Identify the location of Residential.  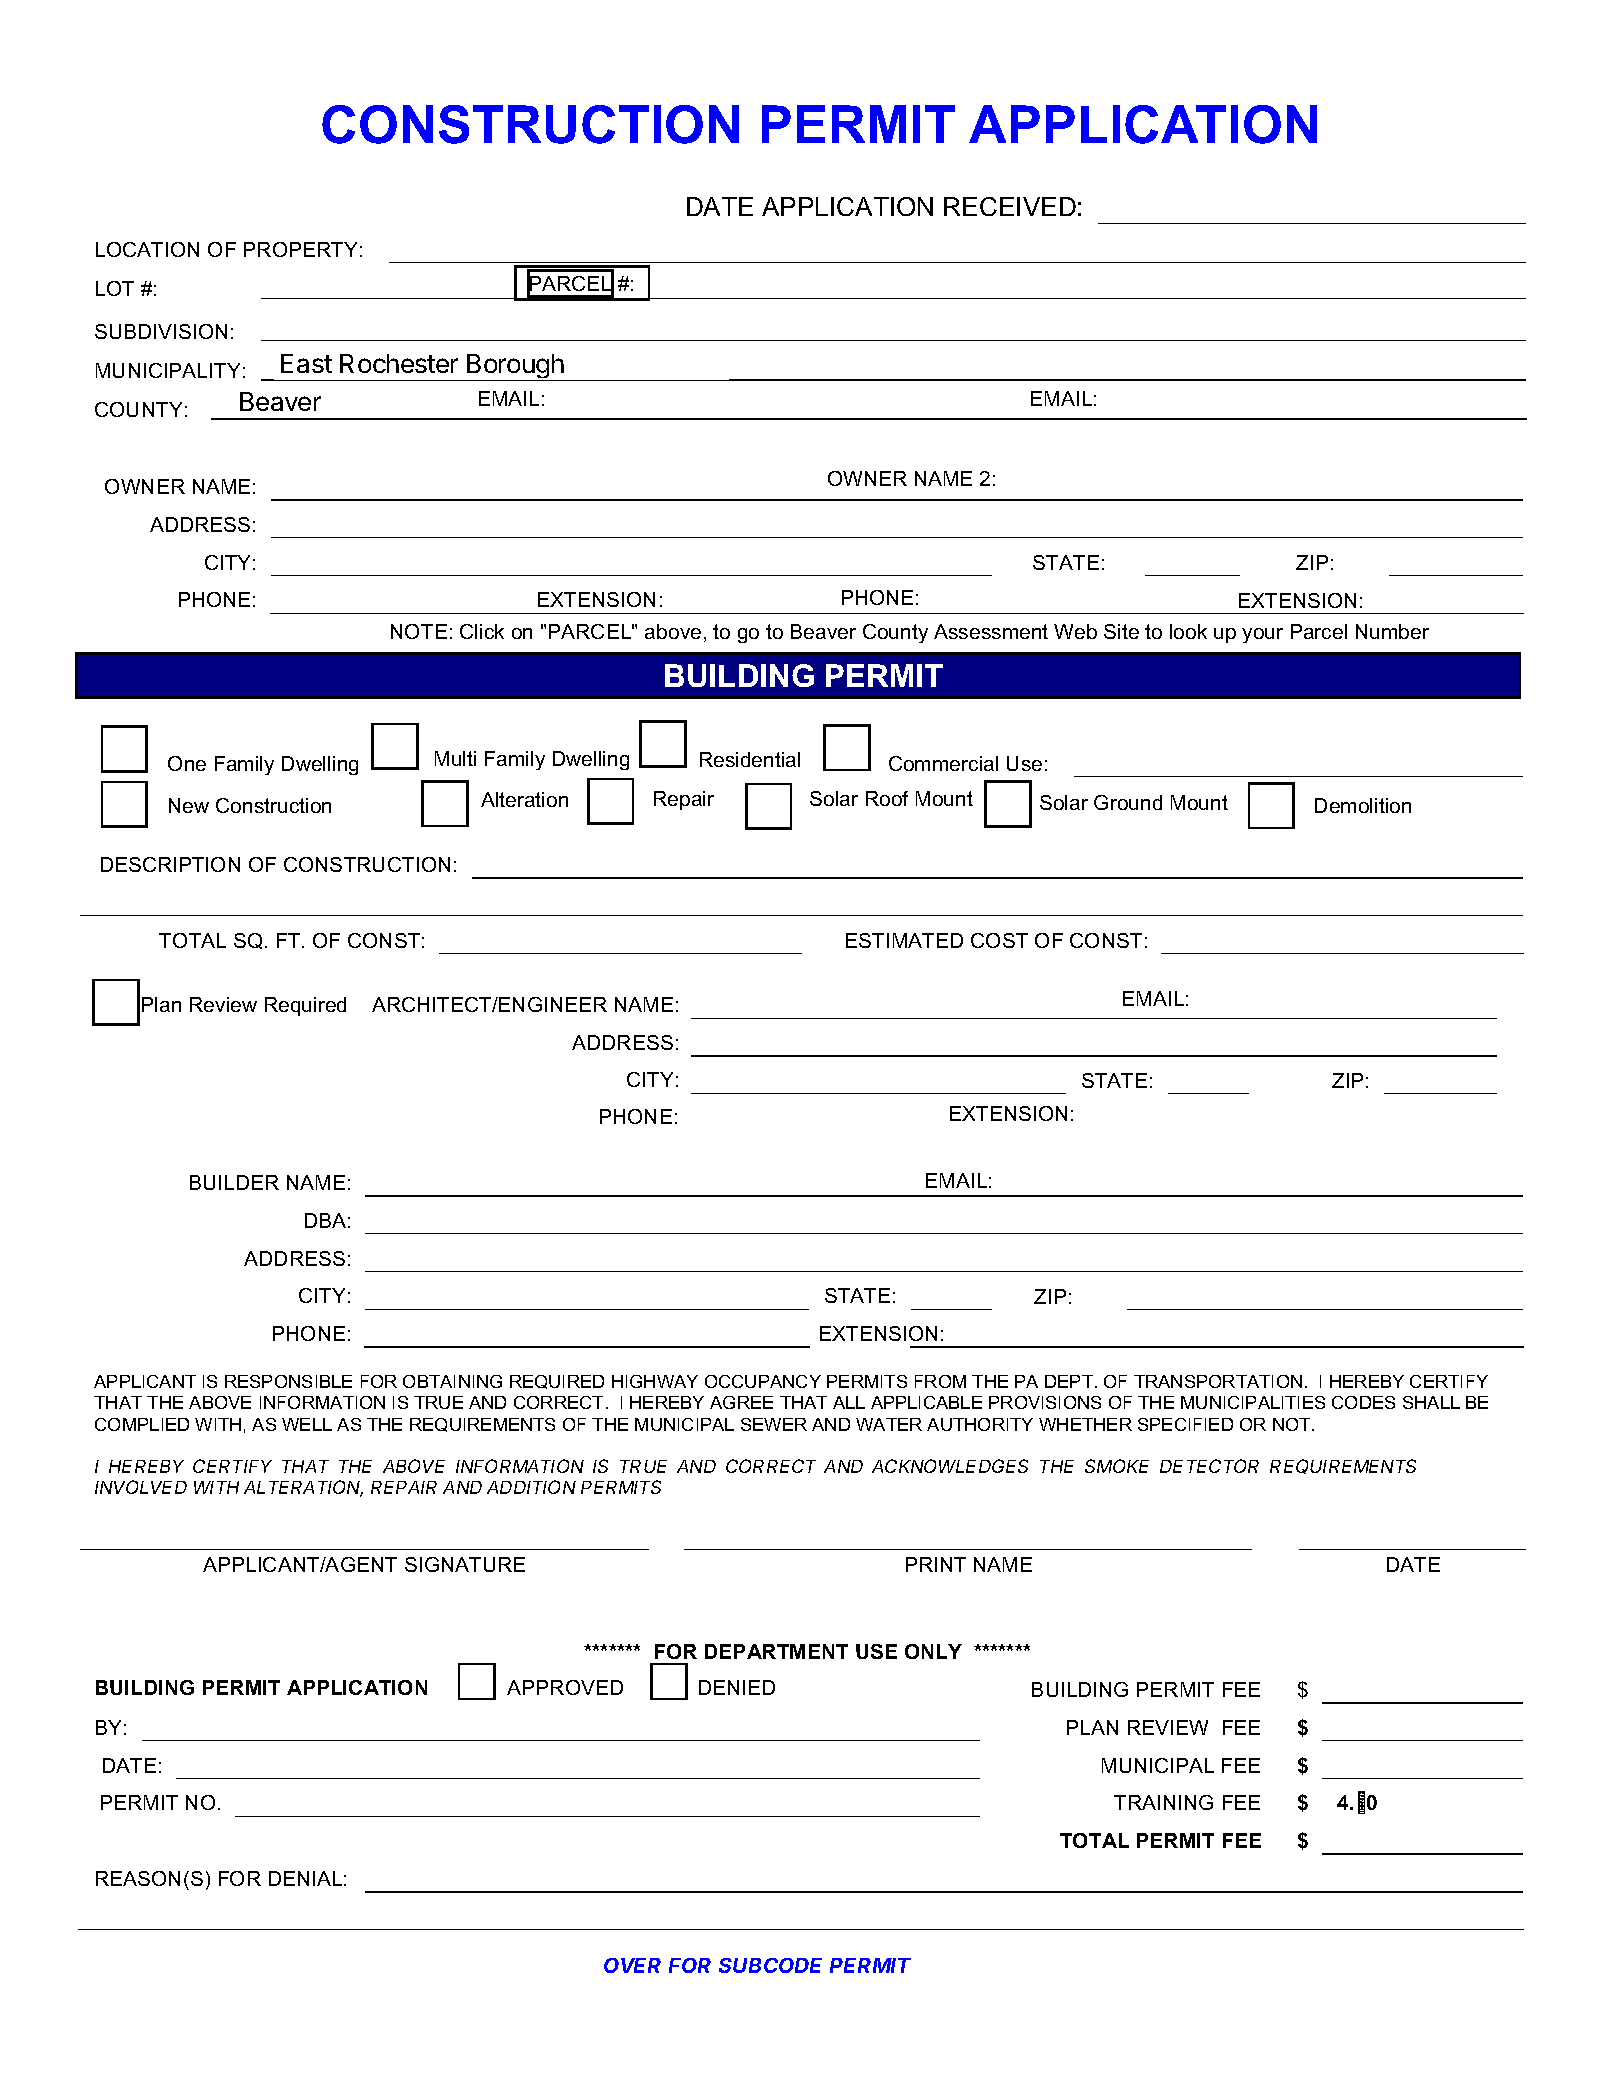
(750, 759).
